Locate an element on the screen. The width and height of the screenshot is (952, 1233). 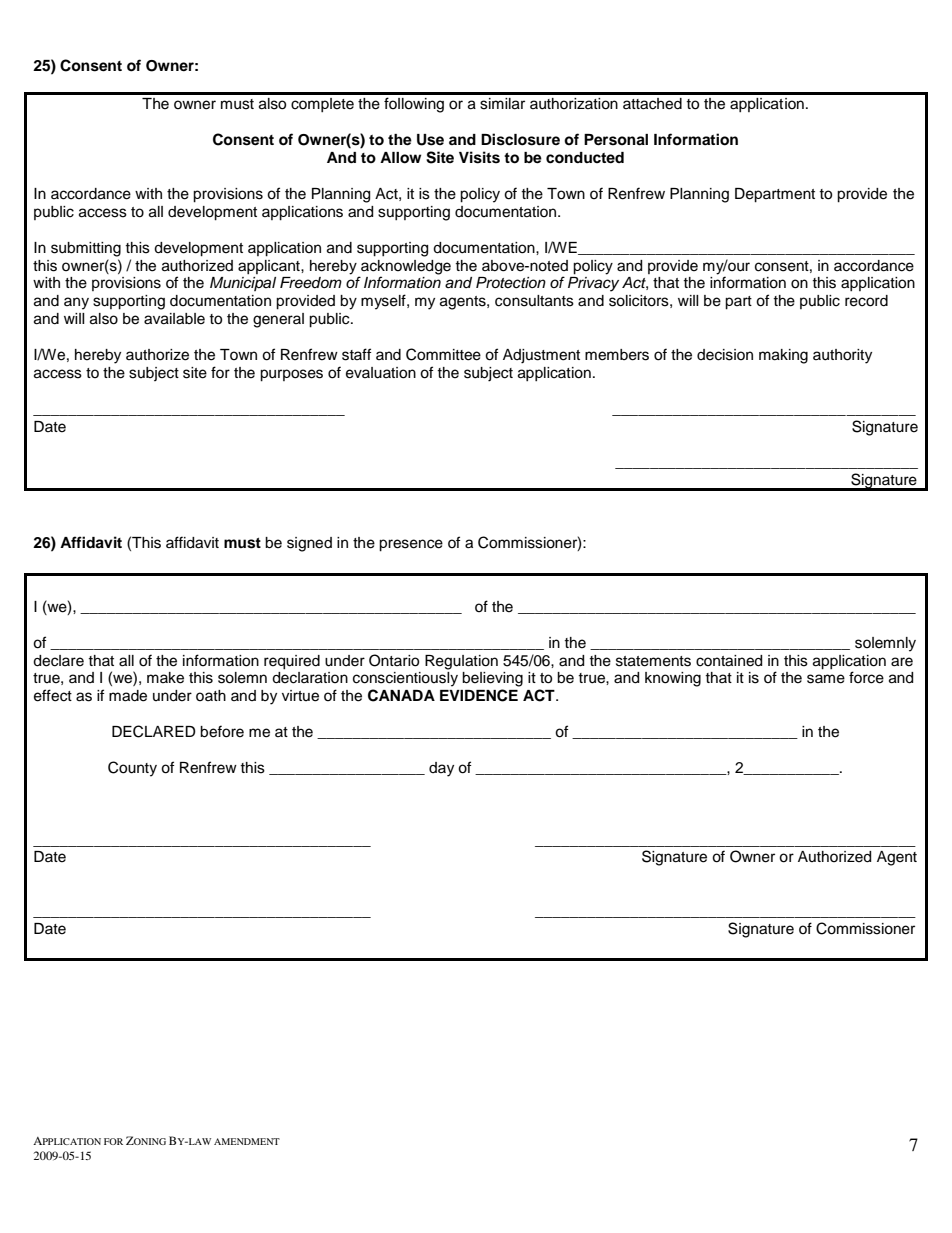
make is located at coordinates (165, 678).
